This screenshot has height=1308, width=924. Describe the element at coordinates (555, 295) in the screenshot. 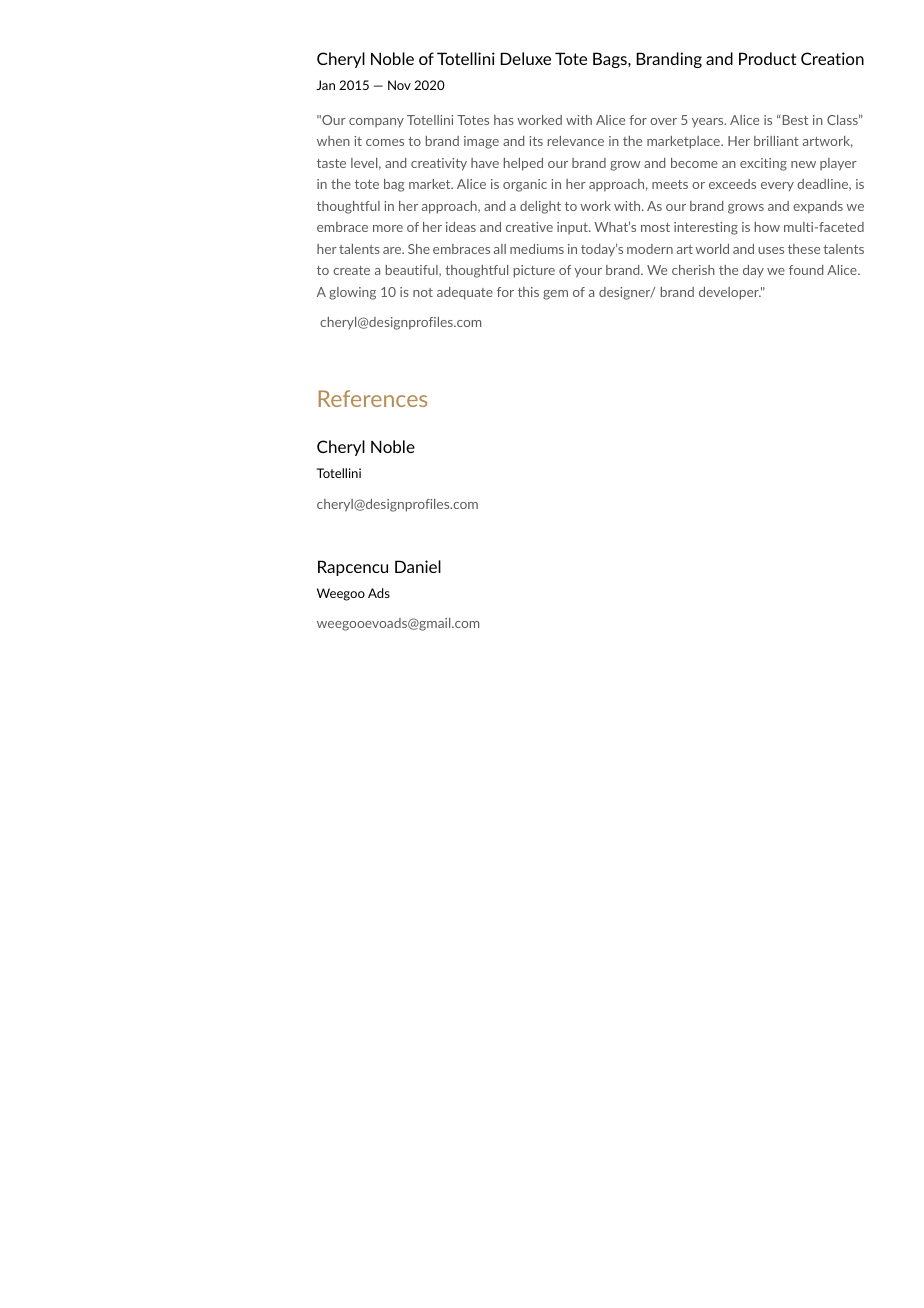

I see `gem` at that location.
